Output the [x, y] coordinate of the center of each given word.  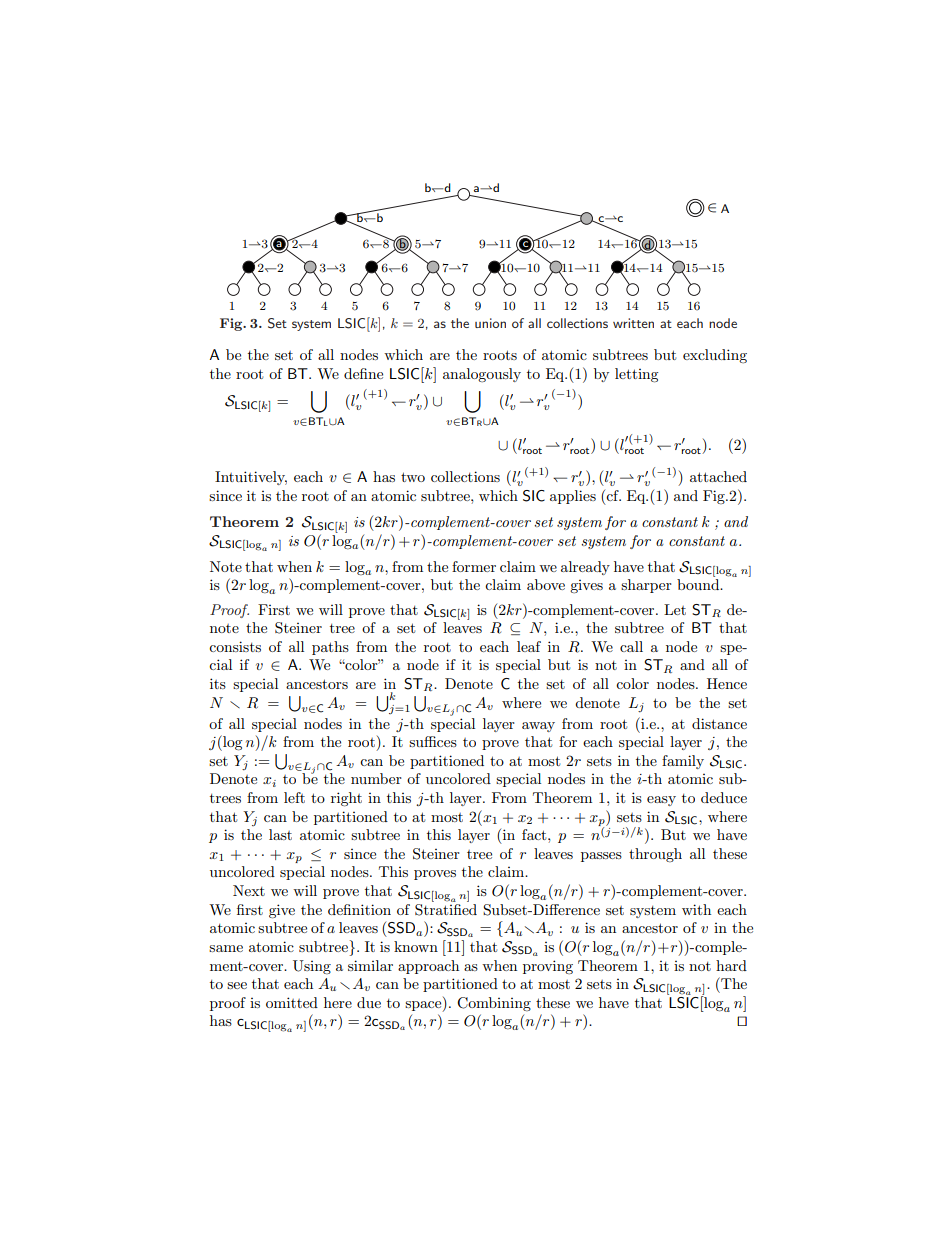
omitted [292, 1002]
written [633, 323]
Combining [494, 1004]
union [490, 323]
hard [731, 965]
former [474, 566]
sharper [646, 586]
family [683, 762]
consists [235, 646]
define [363, 373]
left [294, 797]
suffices [433, 741]
